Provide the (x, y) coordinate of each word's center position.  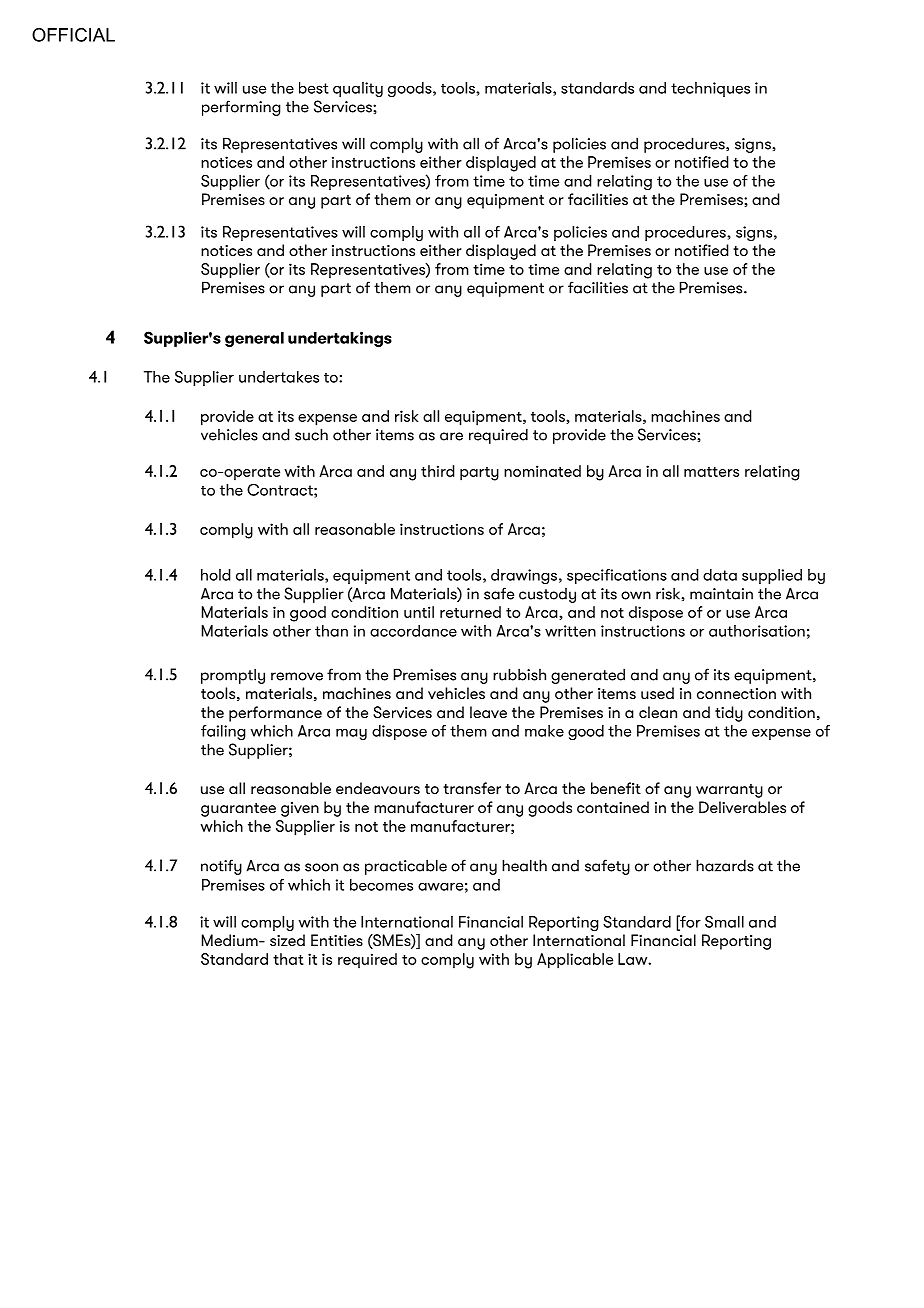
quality (358, 89)
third (438, 471)
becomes (381, 885)
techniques (710, 89)
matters (711, 471)
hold (216, 575)
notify (221, 867)
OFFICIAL (73, 35)
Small (724, 922)
